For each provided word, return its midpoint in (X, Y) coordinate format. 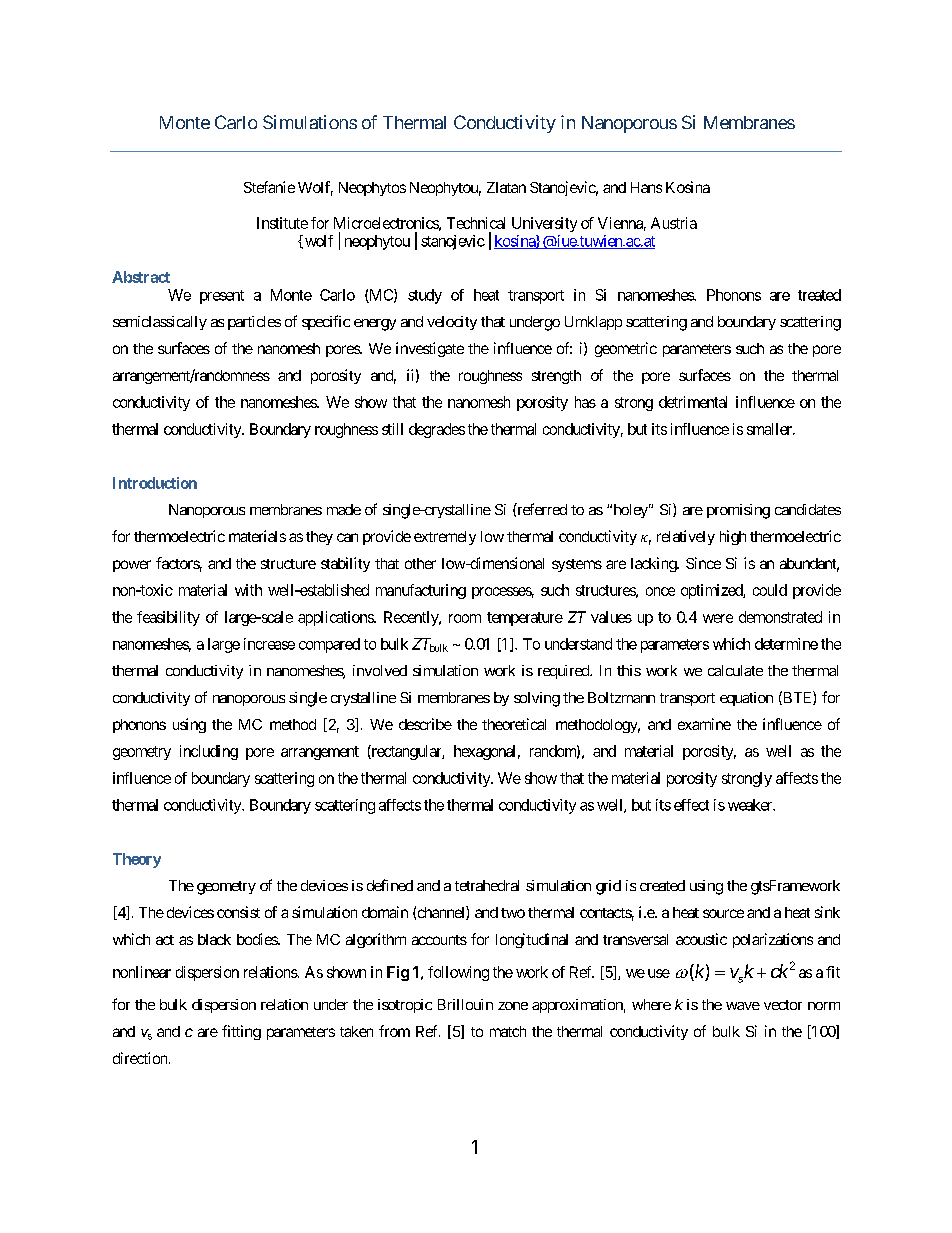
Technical (476, 223)
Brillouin (465, 1004)
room (465, 618)
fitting (241, 1032)
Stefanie (269, 187)
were (718, 618)
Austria (674, 223)
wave (743, 1006)
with (248, 590)
